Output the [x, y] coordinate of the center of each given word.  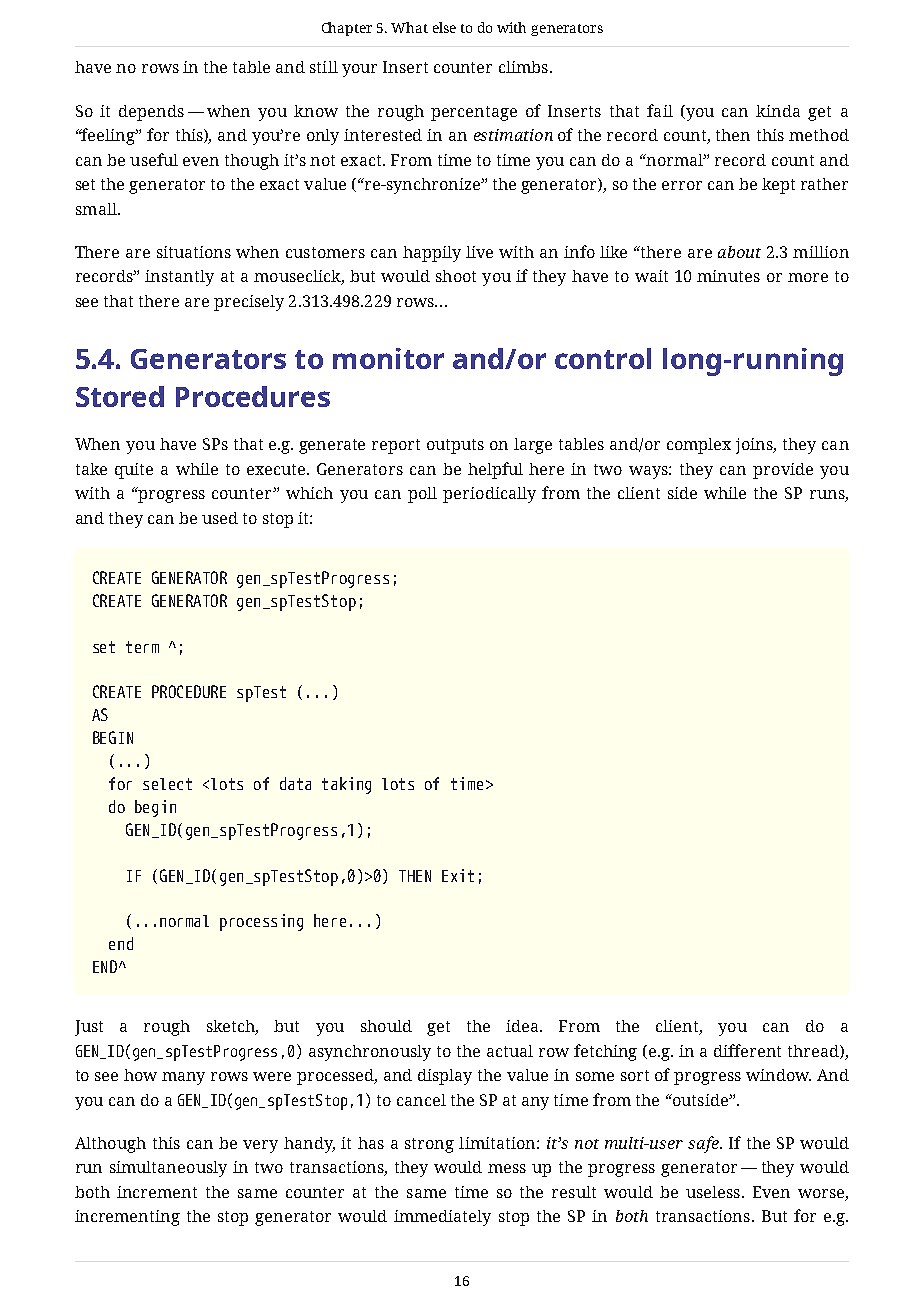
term [142, 647]
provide [783, 471]
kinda [778, 111]
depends [151, 113]
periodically [489, 495]
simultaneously [168, 1169]
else [444, 27]
